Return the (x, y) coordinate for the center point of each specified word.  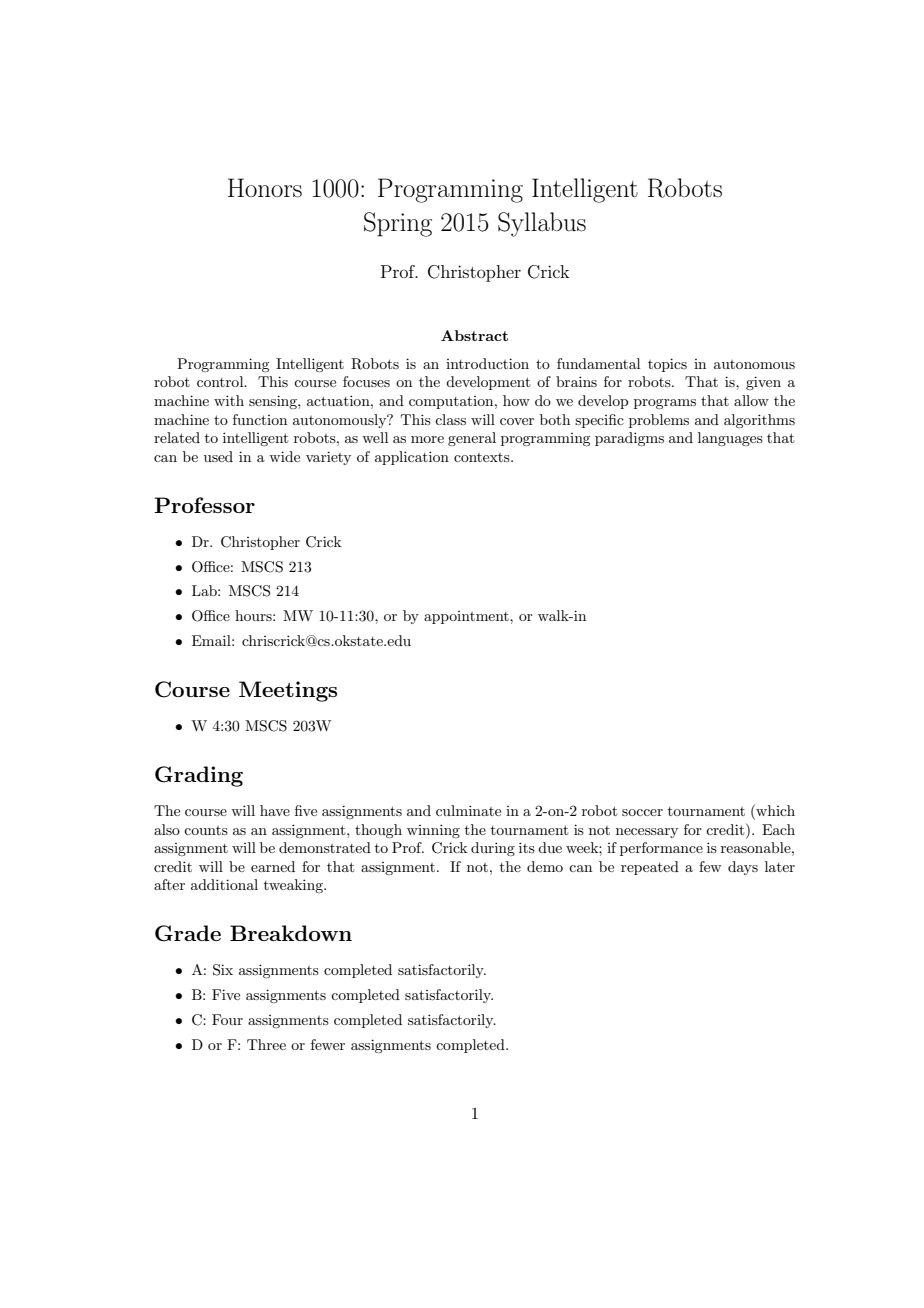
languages (730, 439)
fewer (328, 1044)
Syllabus (542, 224)
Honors (265, 188)
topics (667, 365)
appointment (467, 617)
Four (227, 1019)
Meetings (288, 691)
